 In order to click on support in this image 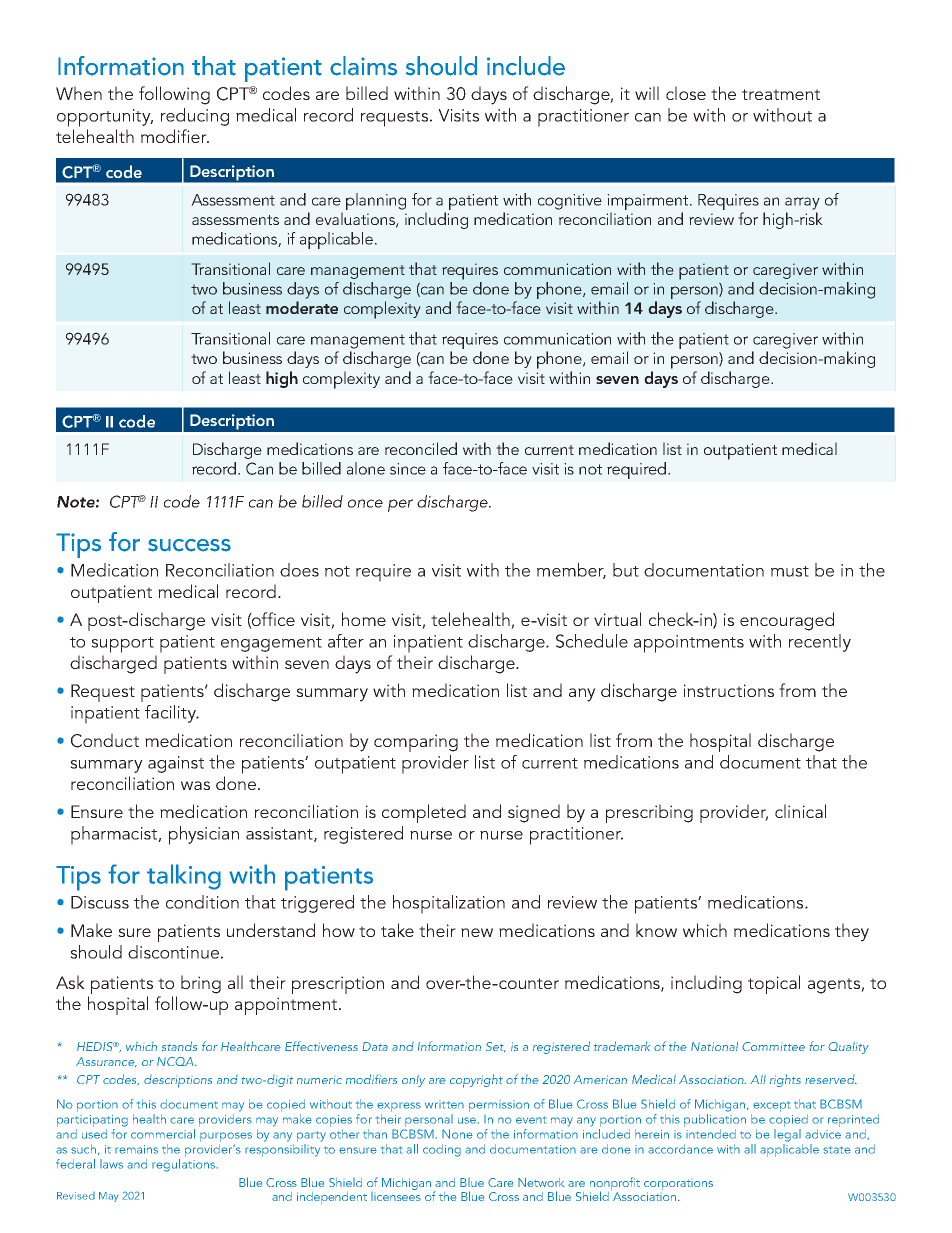, I will do `click(122, 645)`.
